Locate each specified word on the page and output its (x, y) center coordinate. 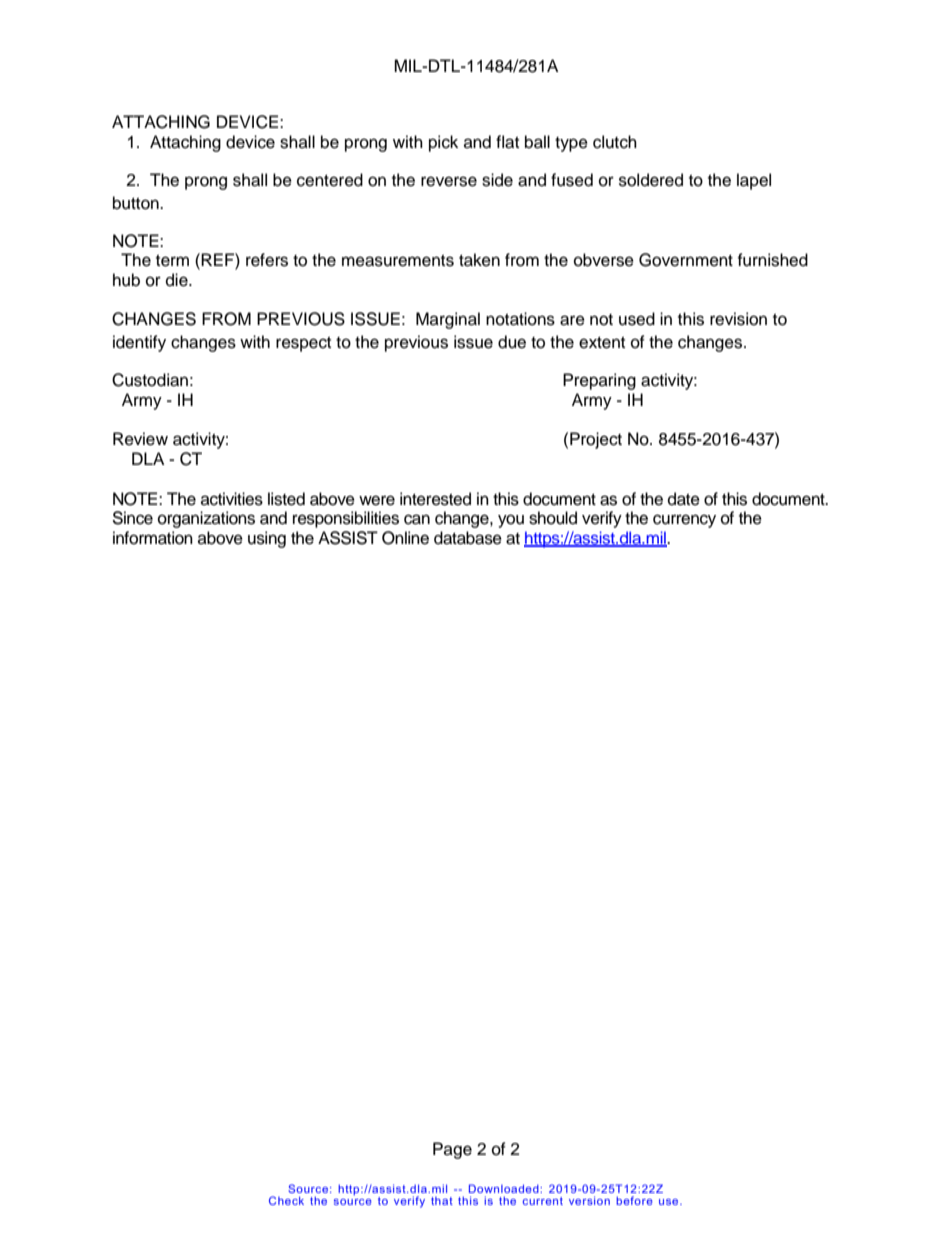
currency (684, 521)
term (172, 261)
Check (286, 1200)
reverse (449, 181)
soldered (651, 180)
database (468, 538)
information (153, 538)
